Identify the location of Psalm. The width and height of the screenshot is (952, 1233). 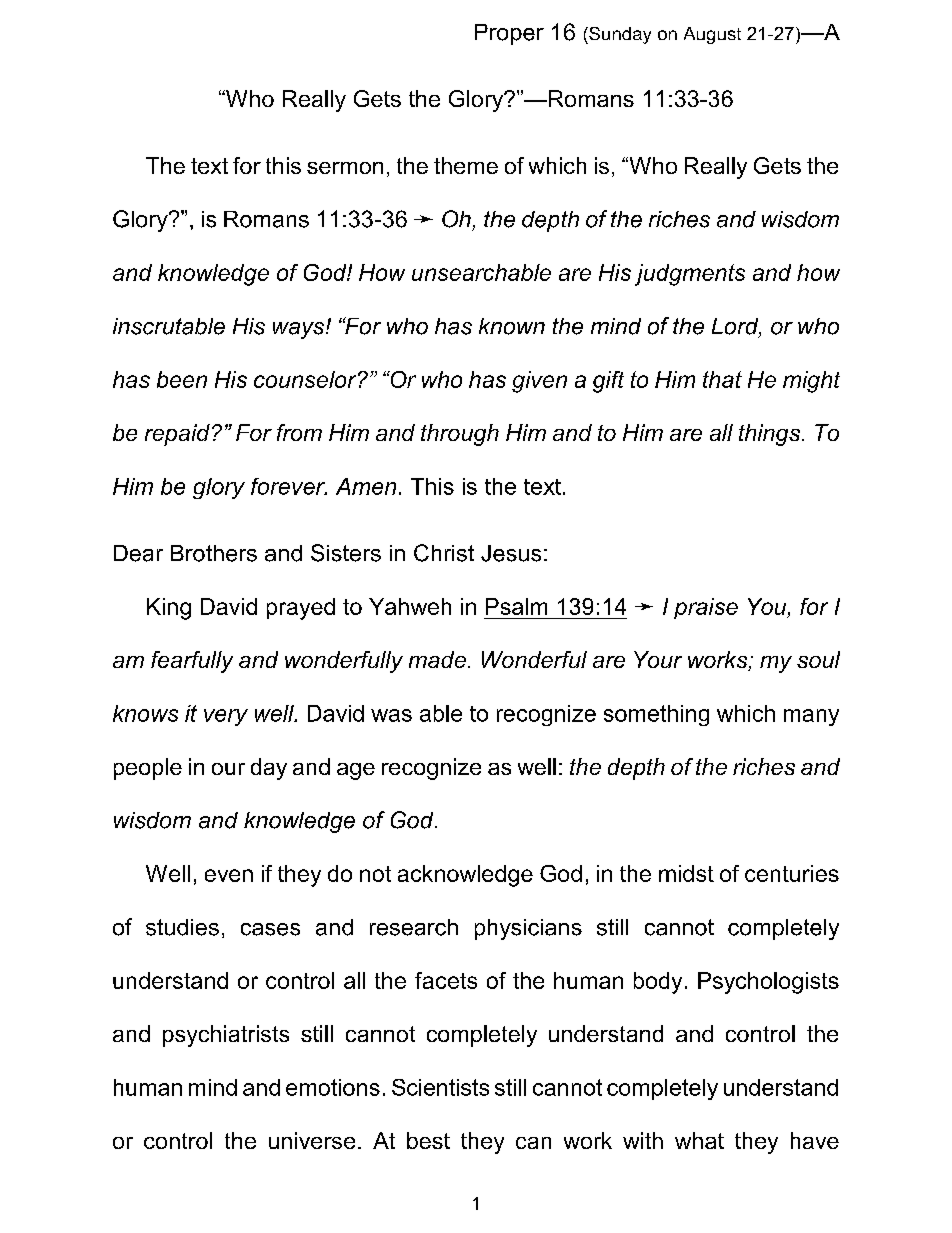
(516, 606).
